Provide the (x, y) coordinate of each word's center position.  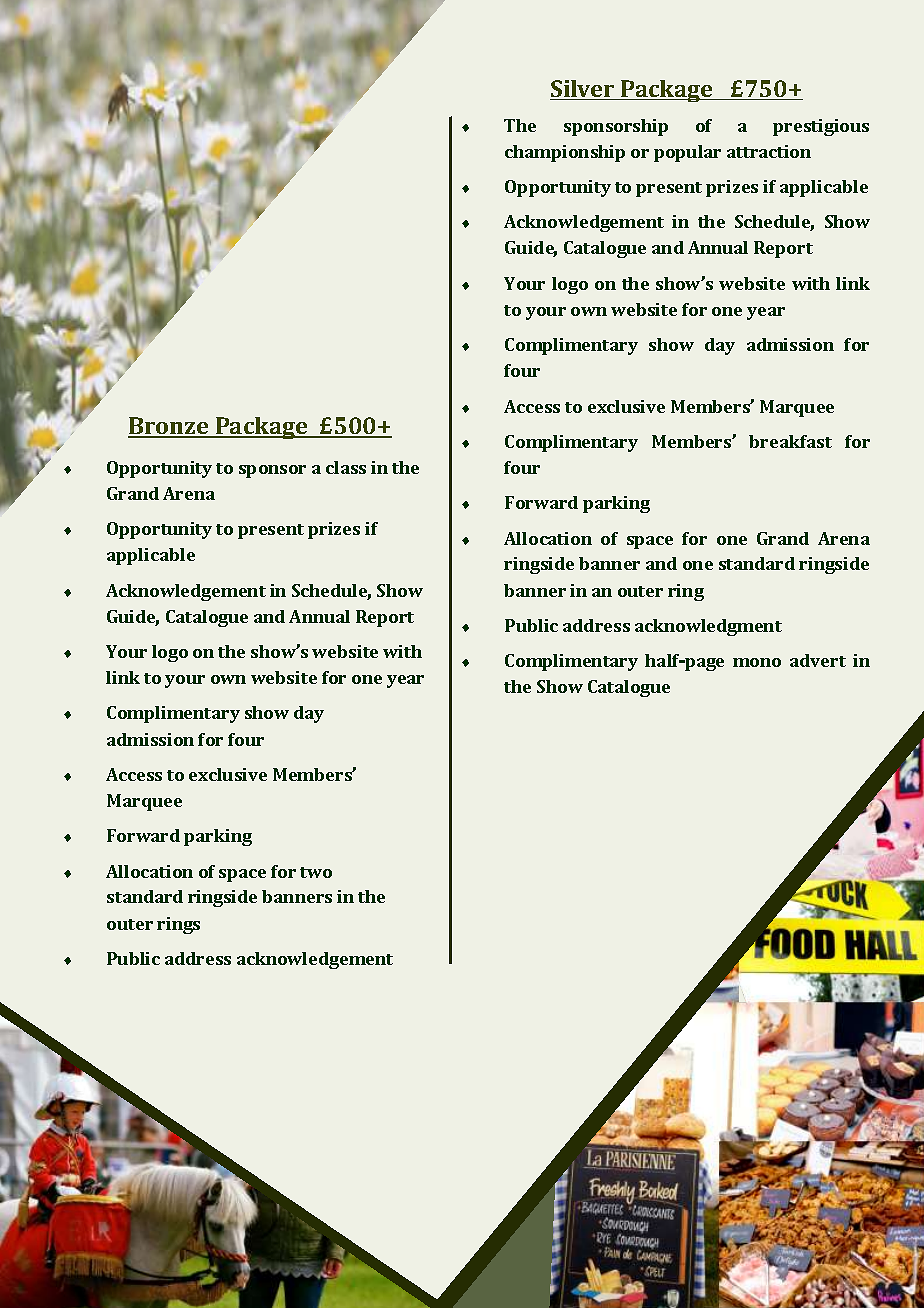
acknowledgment (708, 627)
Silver (583, 90)
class (346, 467)
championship (565, 153)
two (316, 872)
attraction (769, 151)
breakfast (790, 441)
